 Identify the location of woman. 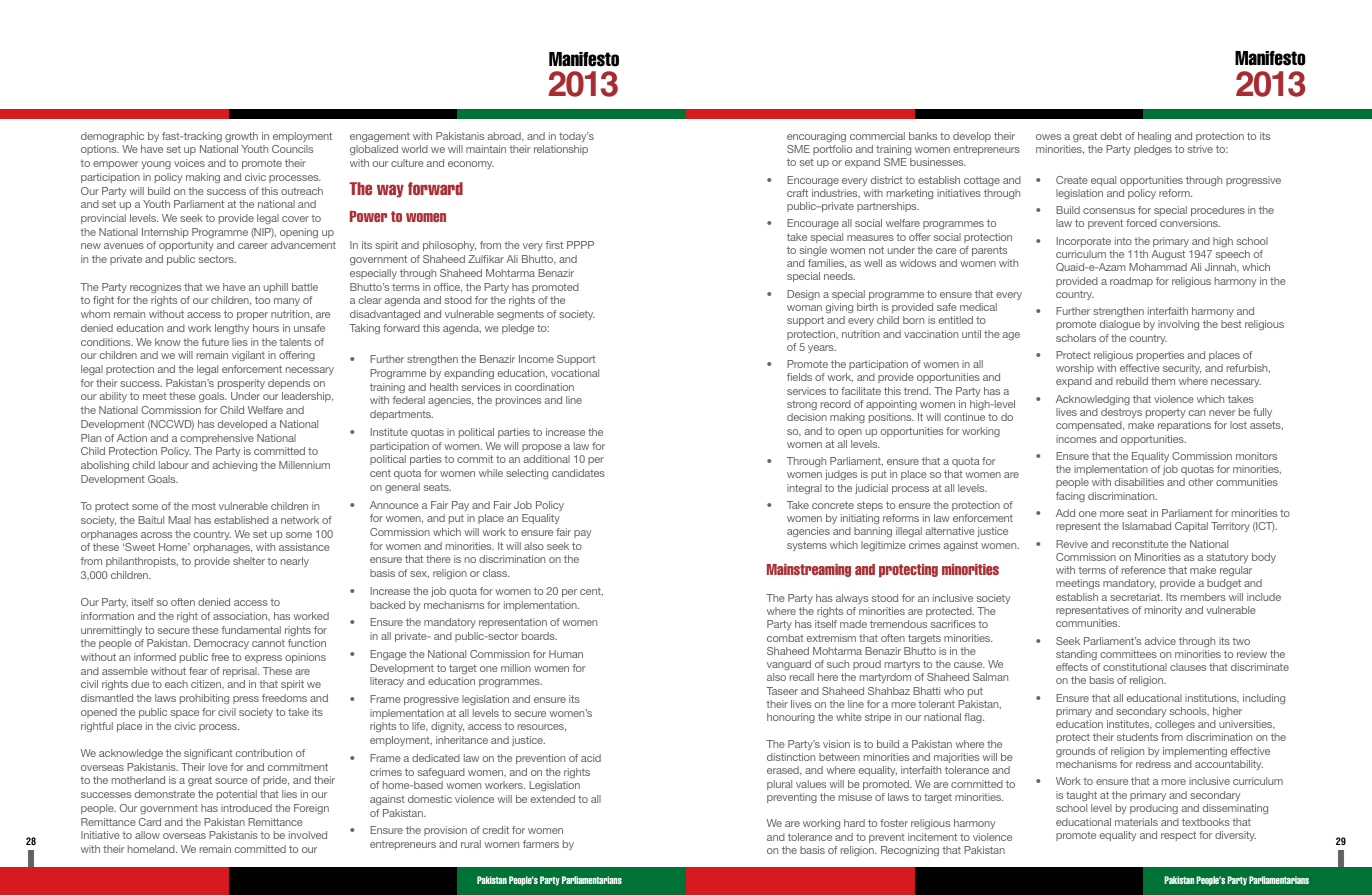
(804, 308).
